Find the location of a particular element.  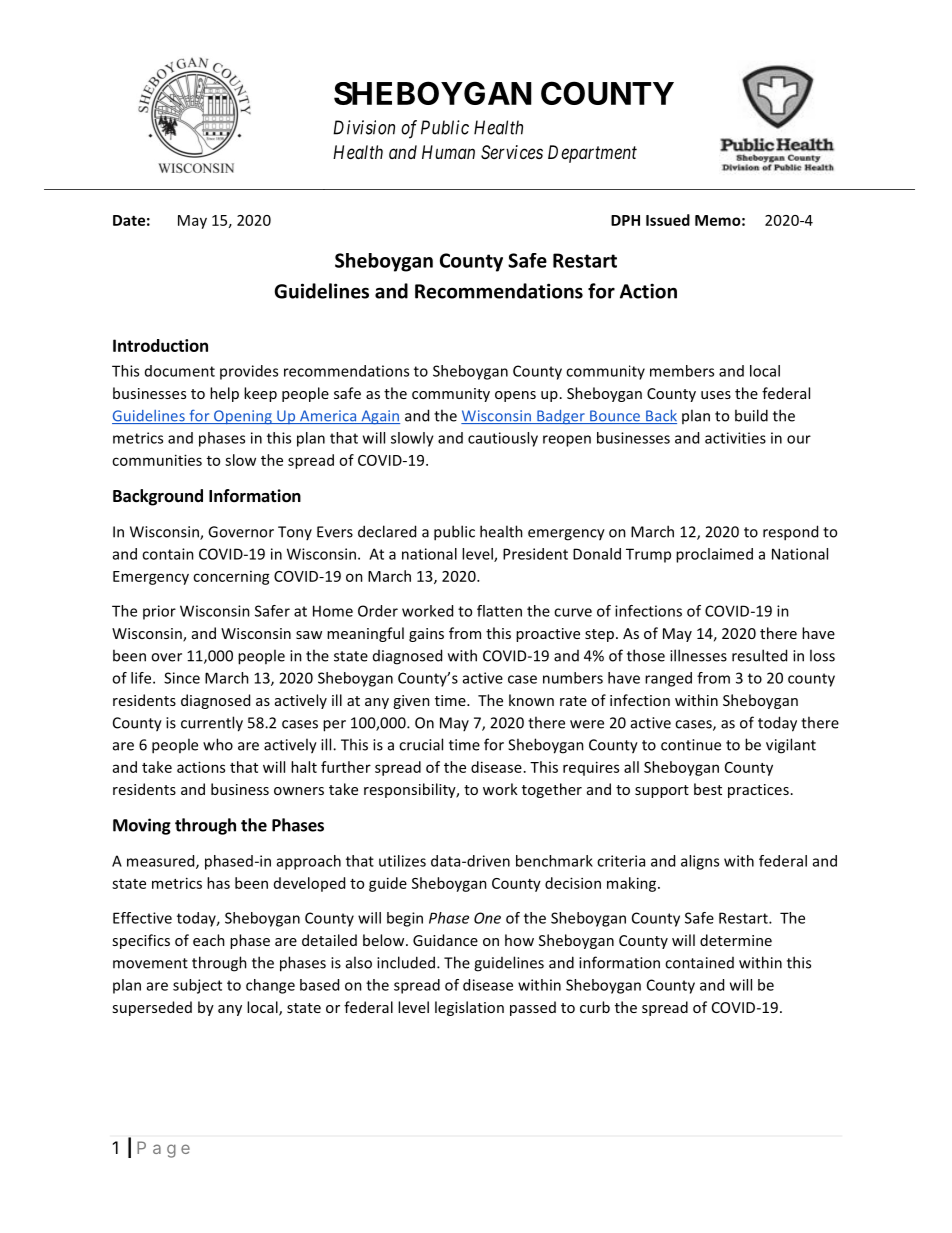

continue is located at coordinates (691, 745).
